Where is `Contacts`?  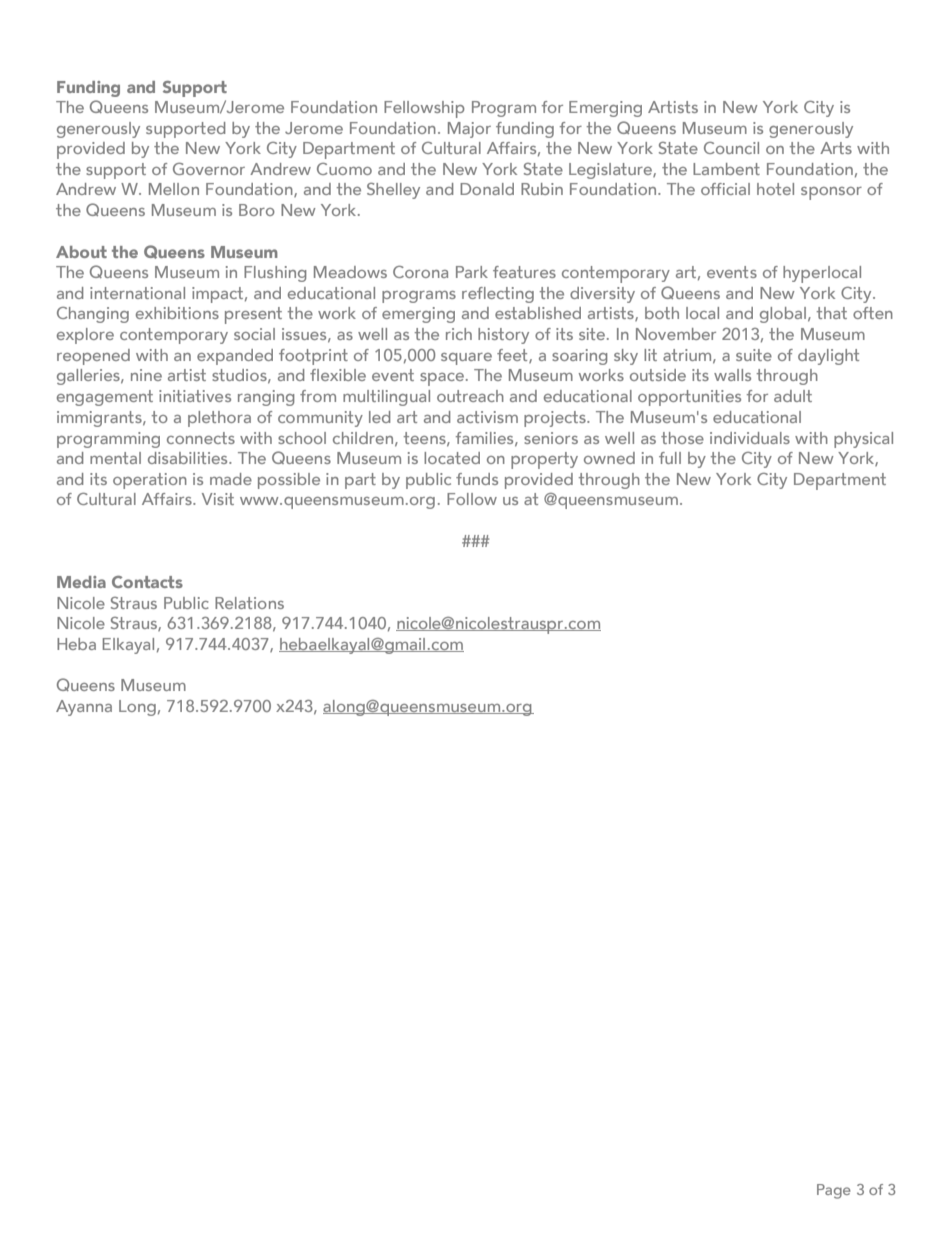 Contacts is located at coordinates (147, 582).
